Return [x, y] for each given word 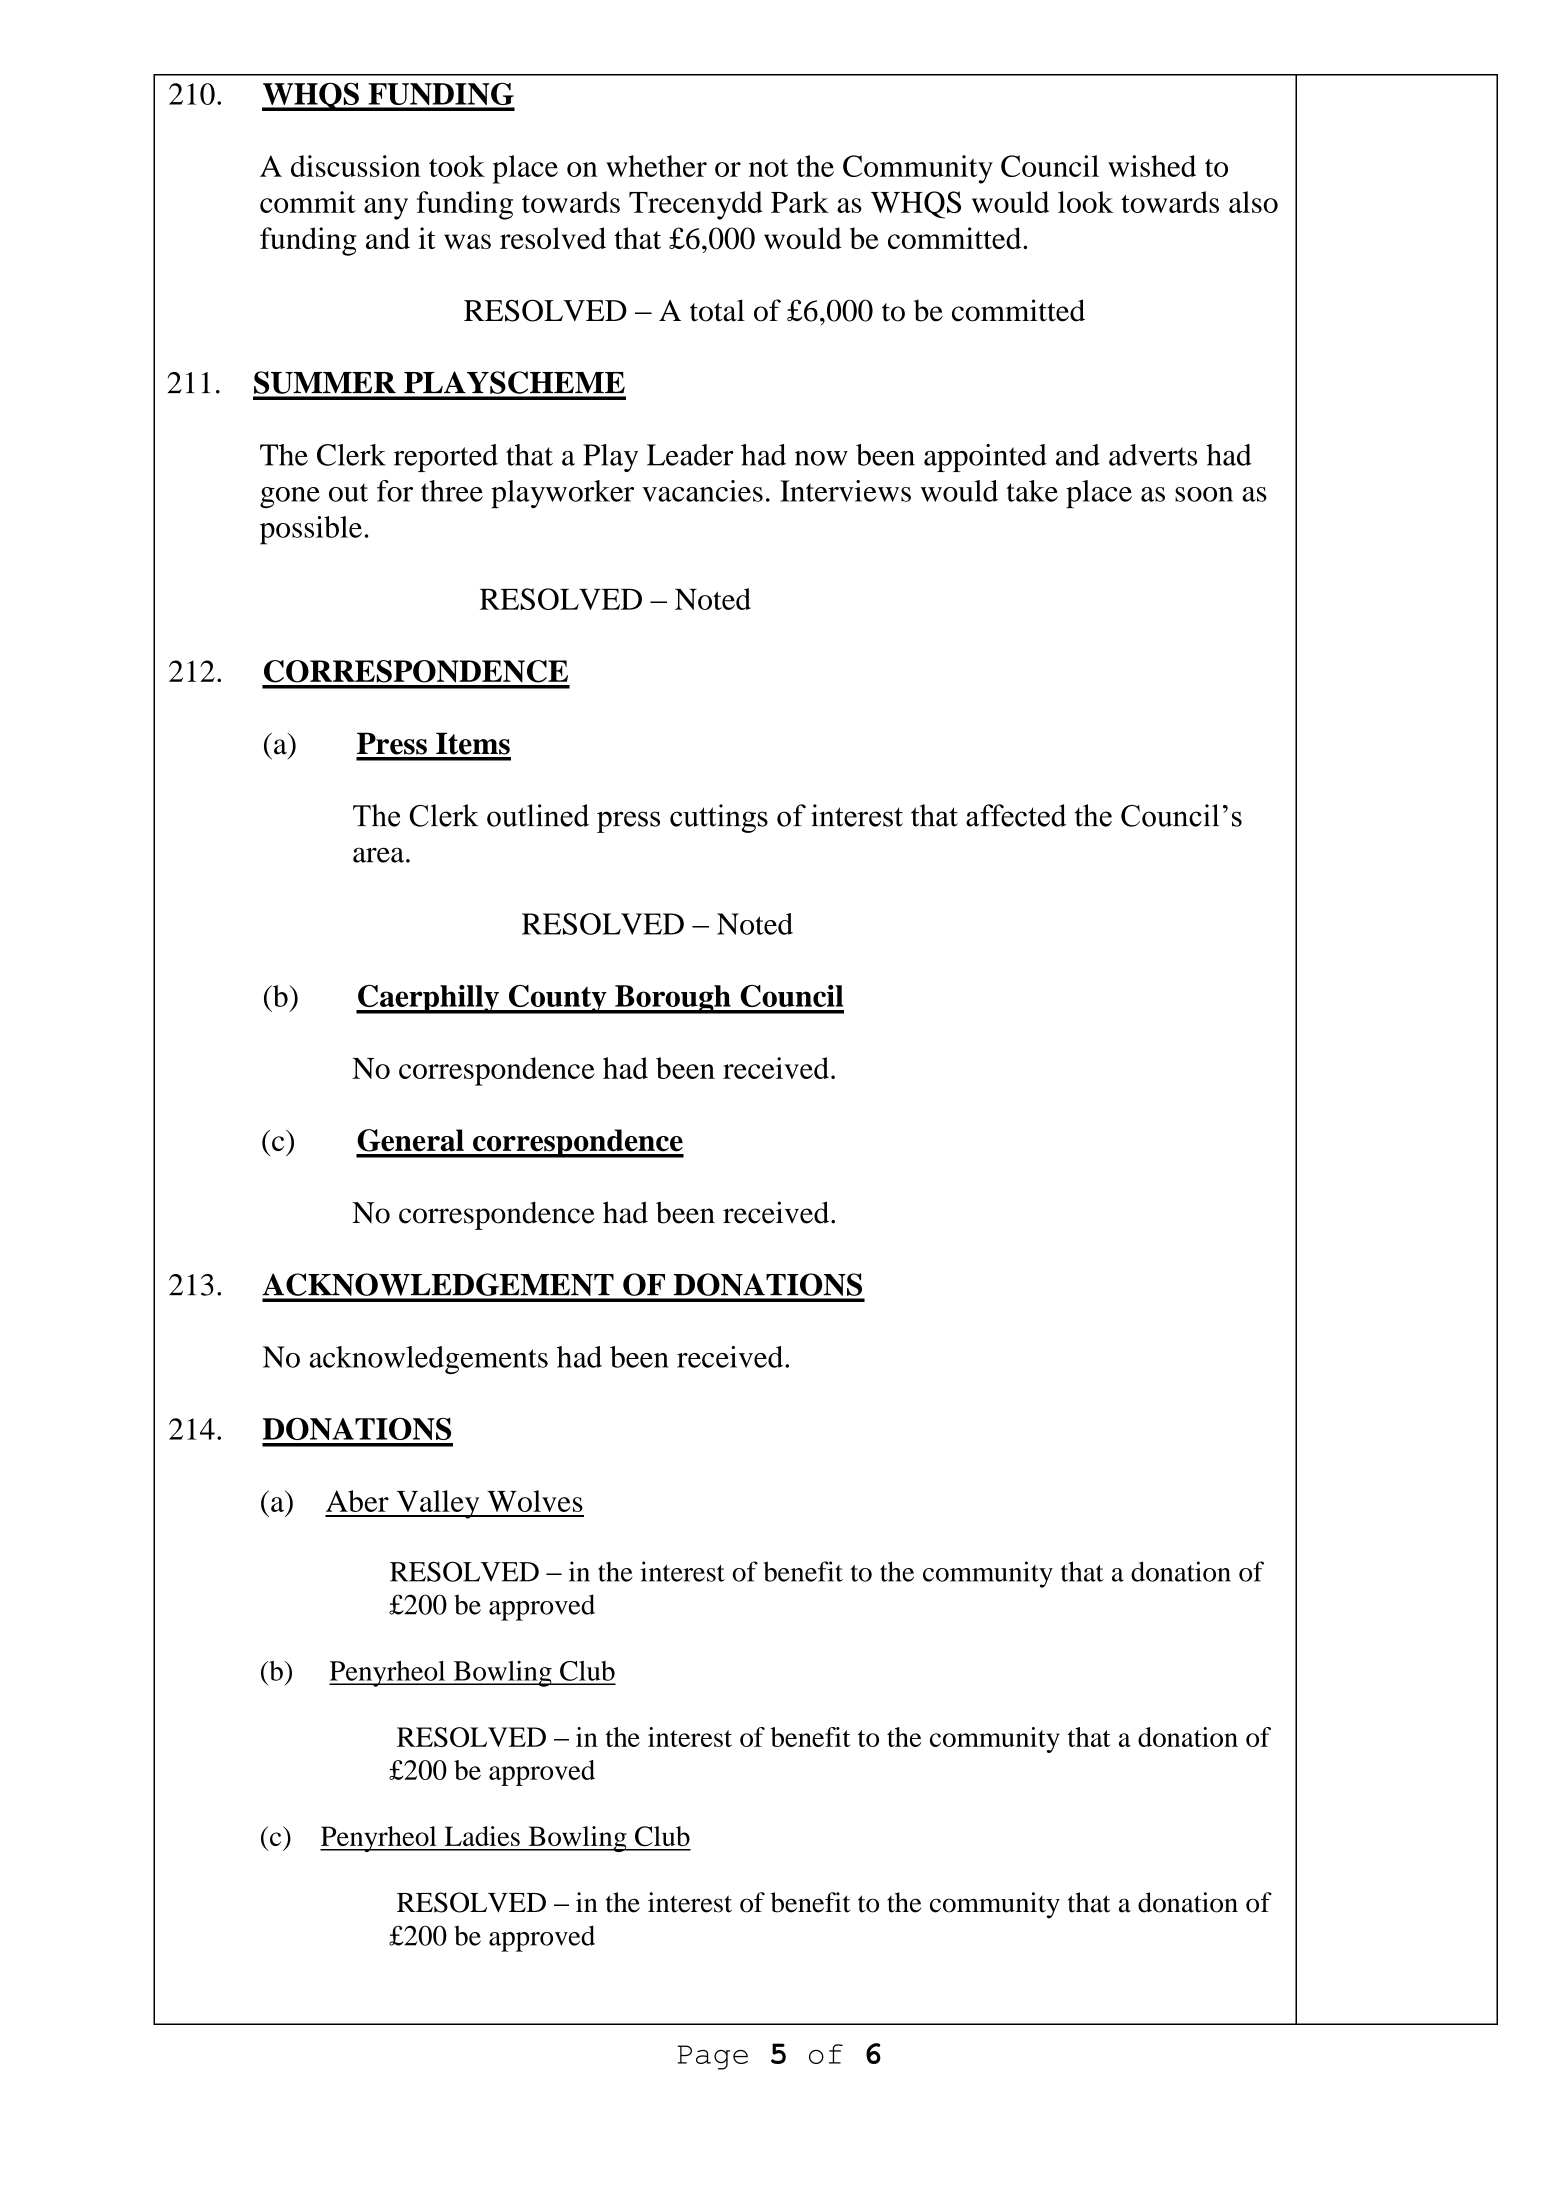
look [1085, 202]
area [380, 855]
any [386, 209]
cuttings [719, 818]
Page [712, 2057]
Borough [673, 999]
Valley [438, 1504]
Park [800, 202]
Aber [357, 1501]
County [557, 999]
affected [1016, 815]
